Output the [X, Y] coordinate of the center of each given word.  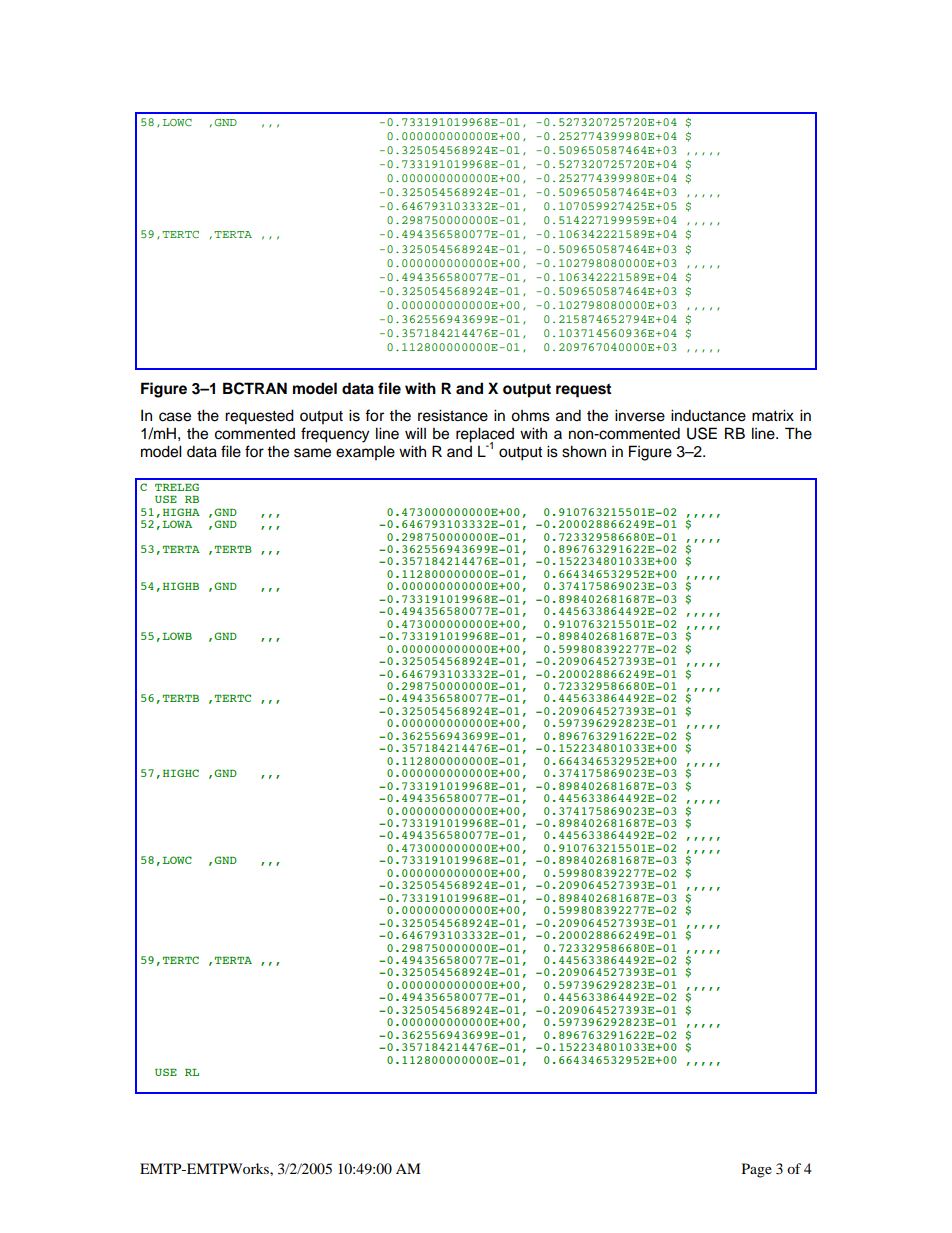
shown [584, 451]
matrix [773, 415]
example [365, 453]
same [312, 453]
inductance [708, 415]
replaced [485, 435]
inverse [640, 415]
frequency [335, 435]
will [415, 433]
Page [757, 1170]
